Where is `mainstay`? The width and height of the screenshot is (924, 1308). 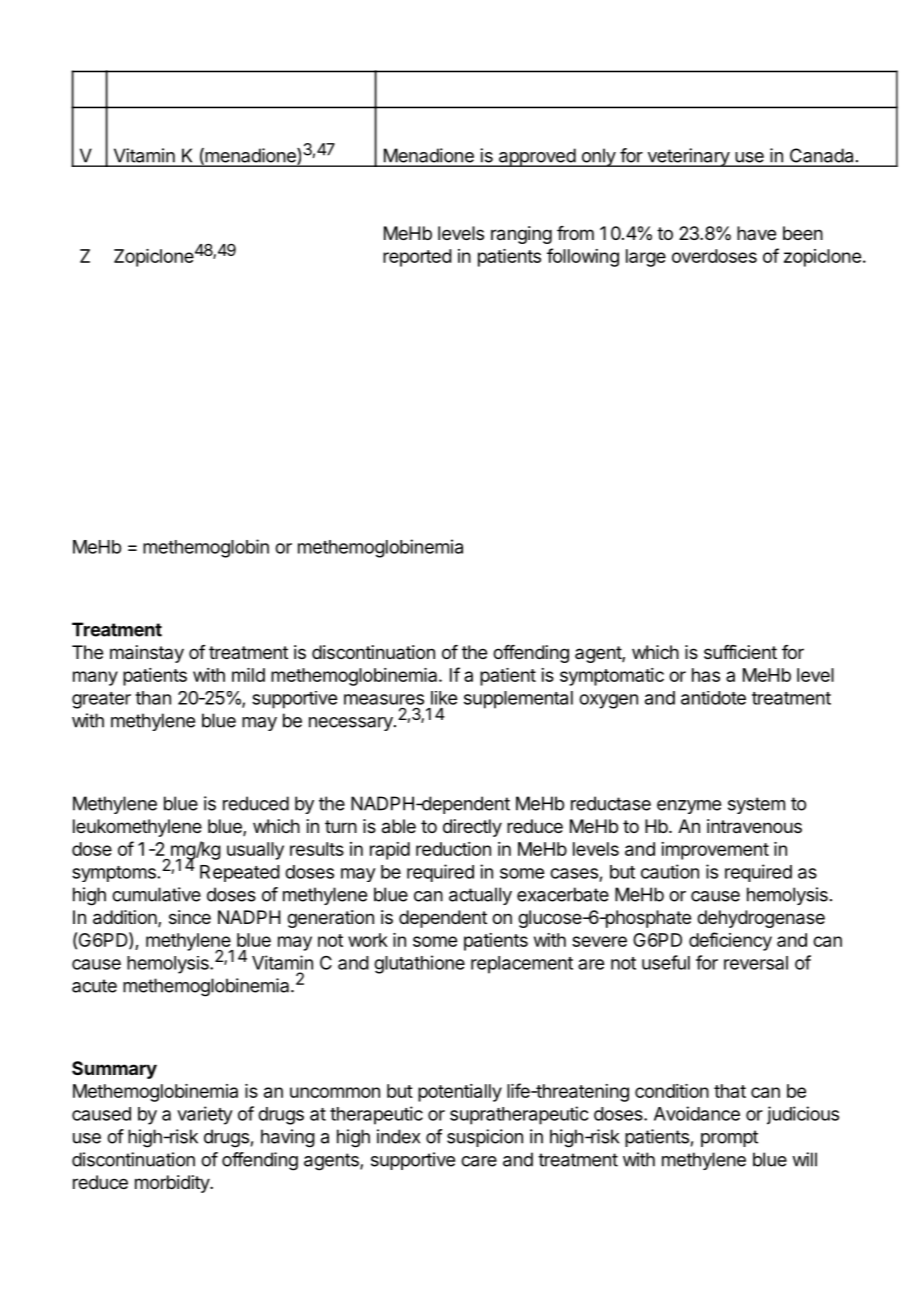
mainstay is located at coordinates (147, 654).
